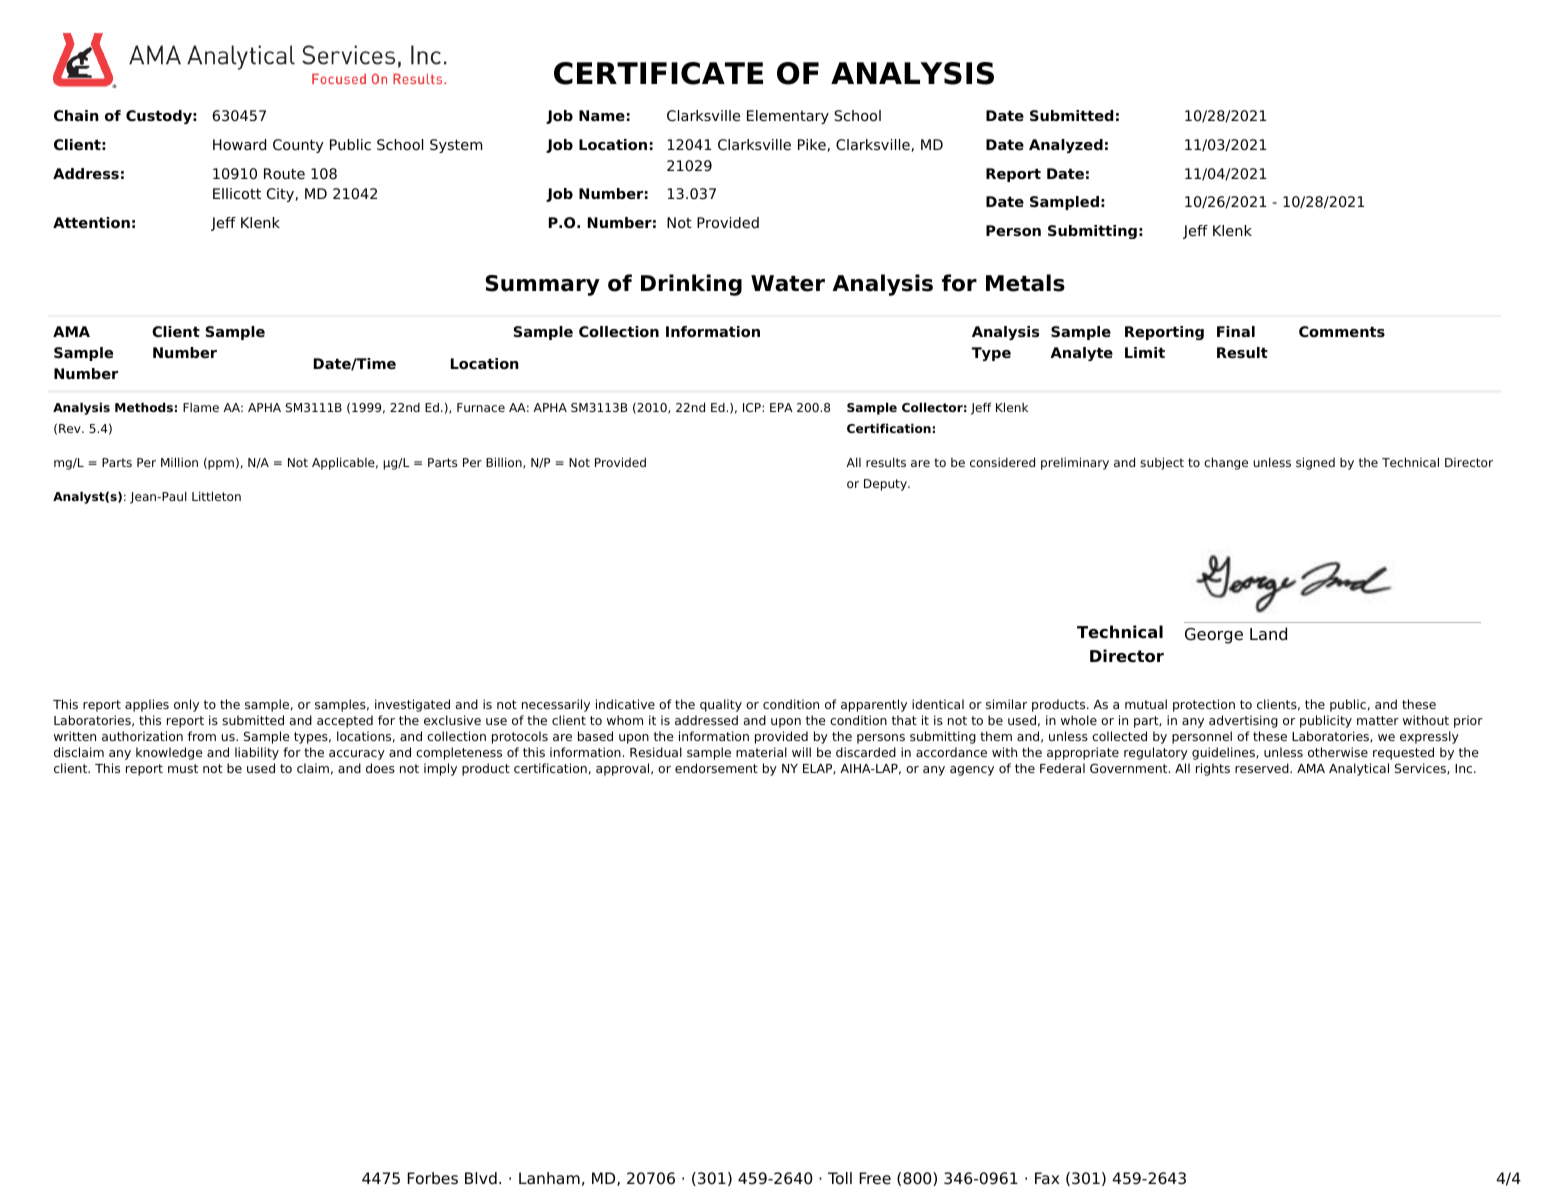 The width and height of the screenshot is (1549, 1197). What do you see at coordinates (202, 736) in the screenshot?
I see `from` at bounding box center [202, 736].
